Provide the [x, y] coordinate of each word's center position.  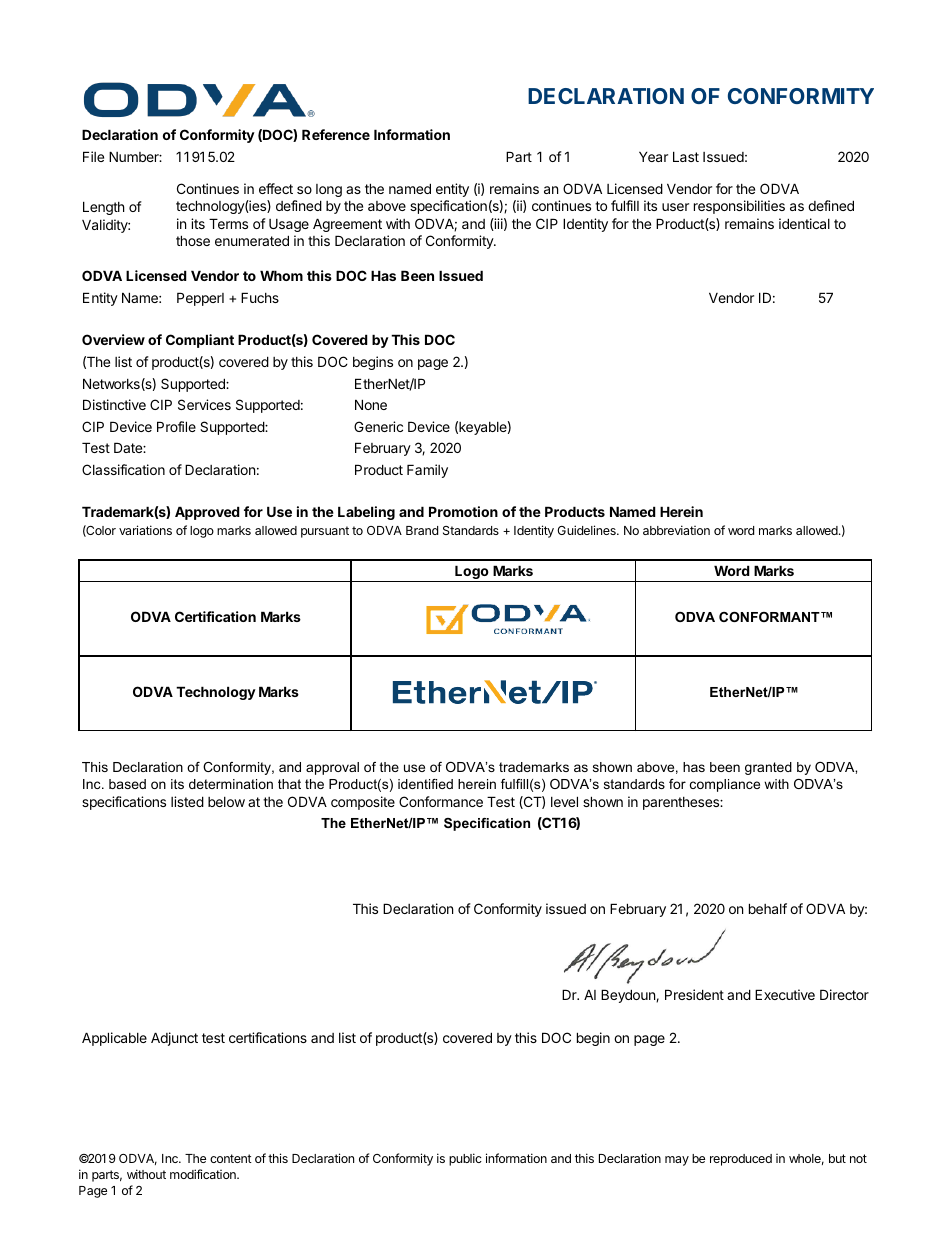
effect [276, 188]
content [231, 1158]
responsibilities [739, 207]
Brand [422, 530]
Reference [336, 134]
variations [145, 530]
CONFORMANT [770, 617]
